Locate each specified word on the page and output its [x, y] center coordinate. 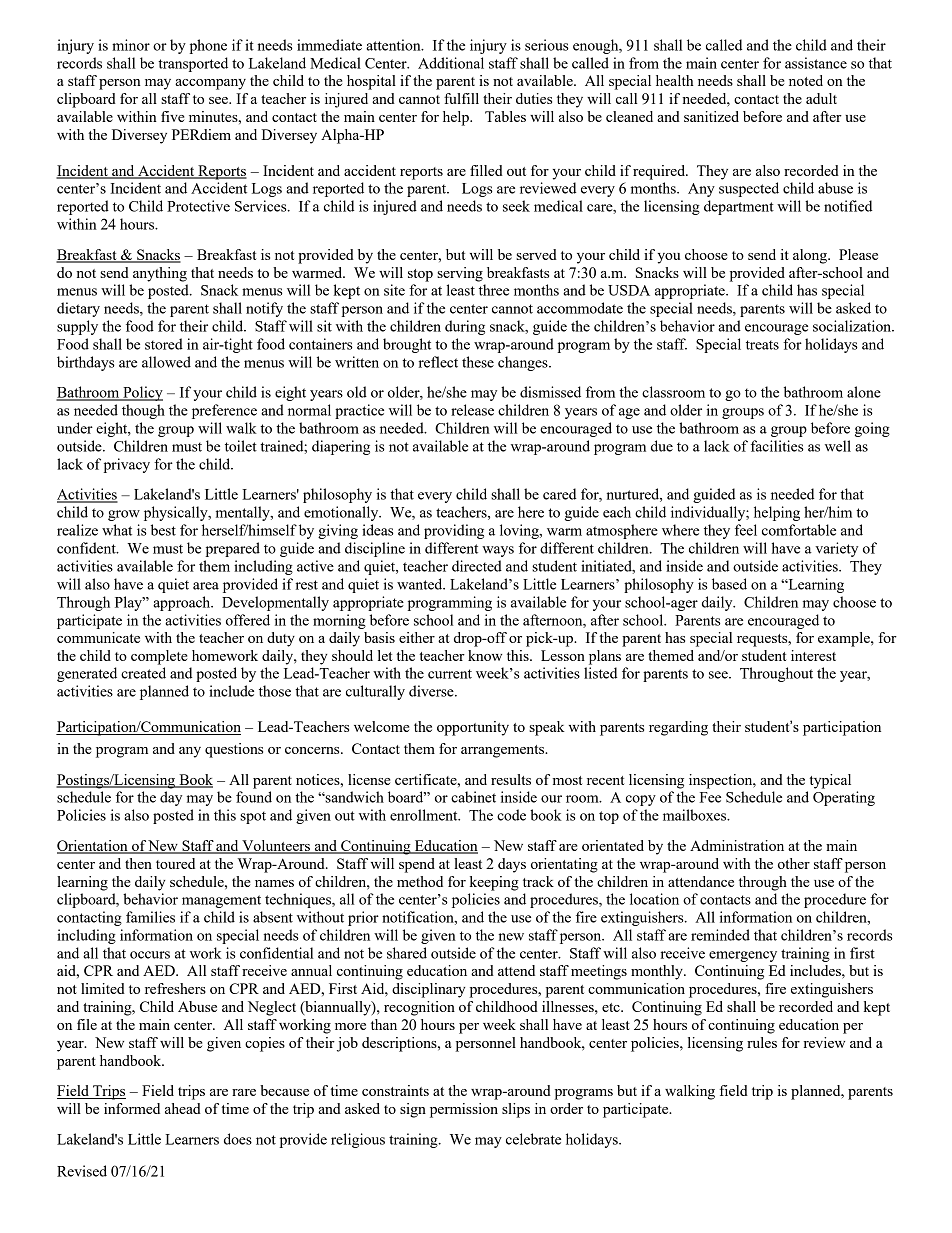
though [143, 411]
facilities [777, 446]
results [511, 779]
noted [806, 80]
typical [830, 781]
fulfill [461, 98]
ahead [183, 1108]
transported [193, 64]
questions [234, 750]
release [472, 410]
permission [464, 1110]
